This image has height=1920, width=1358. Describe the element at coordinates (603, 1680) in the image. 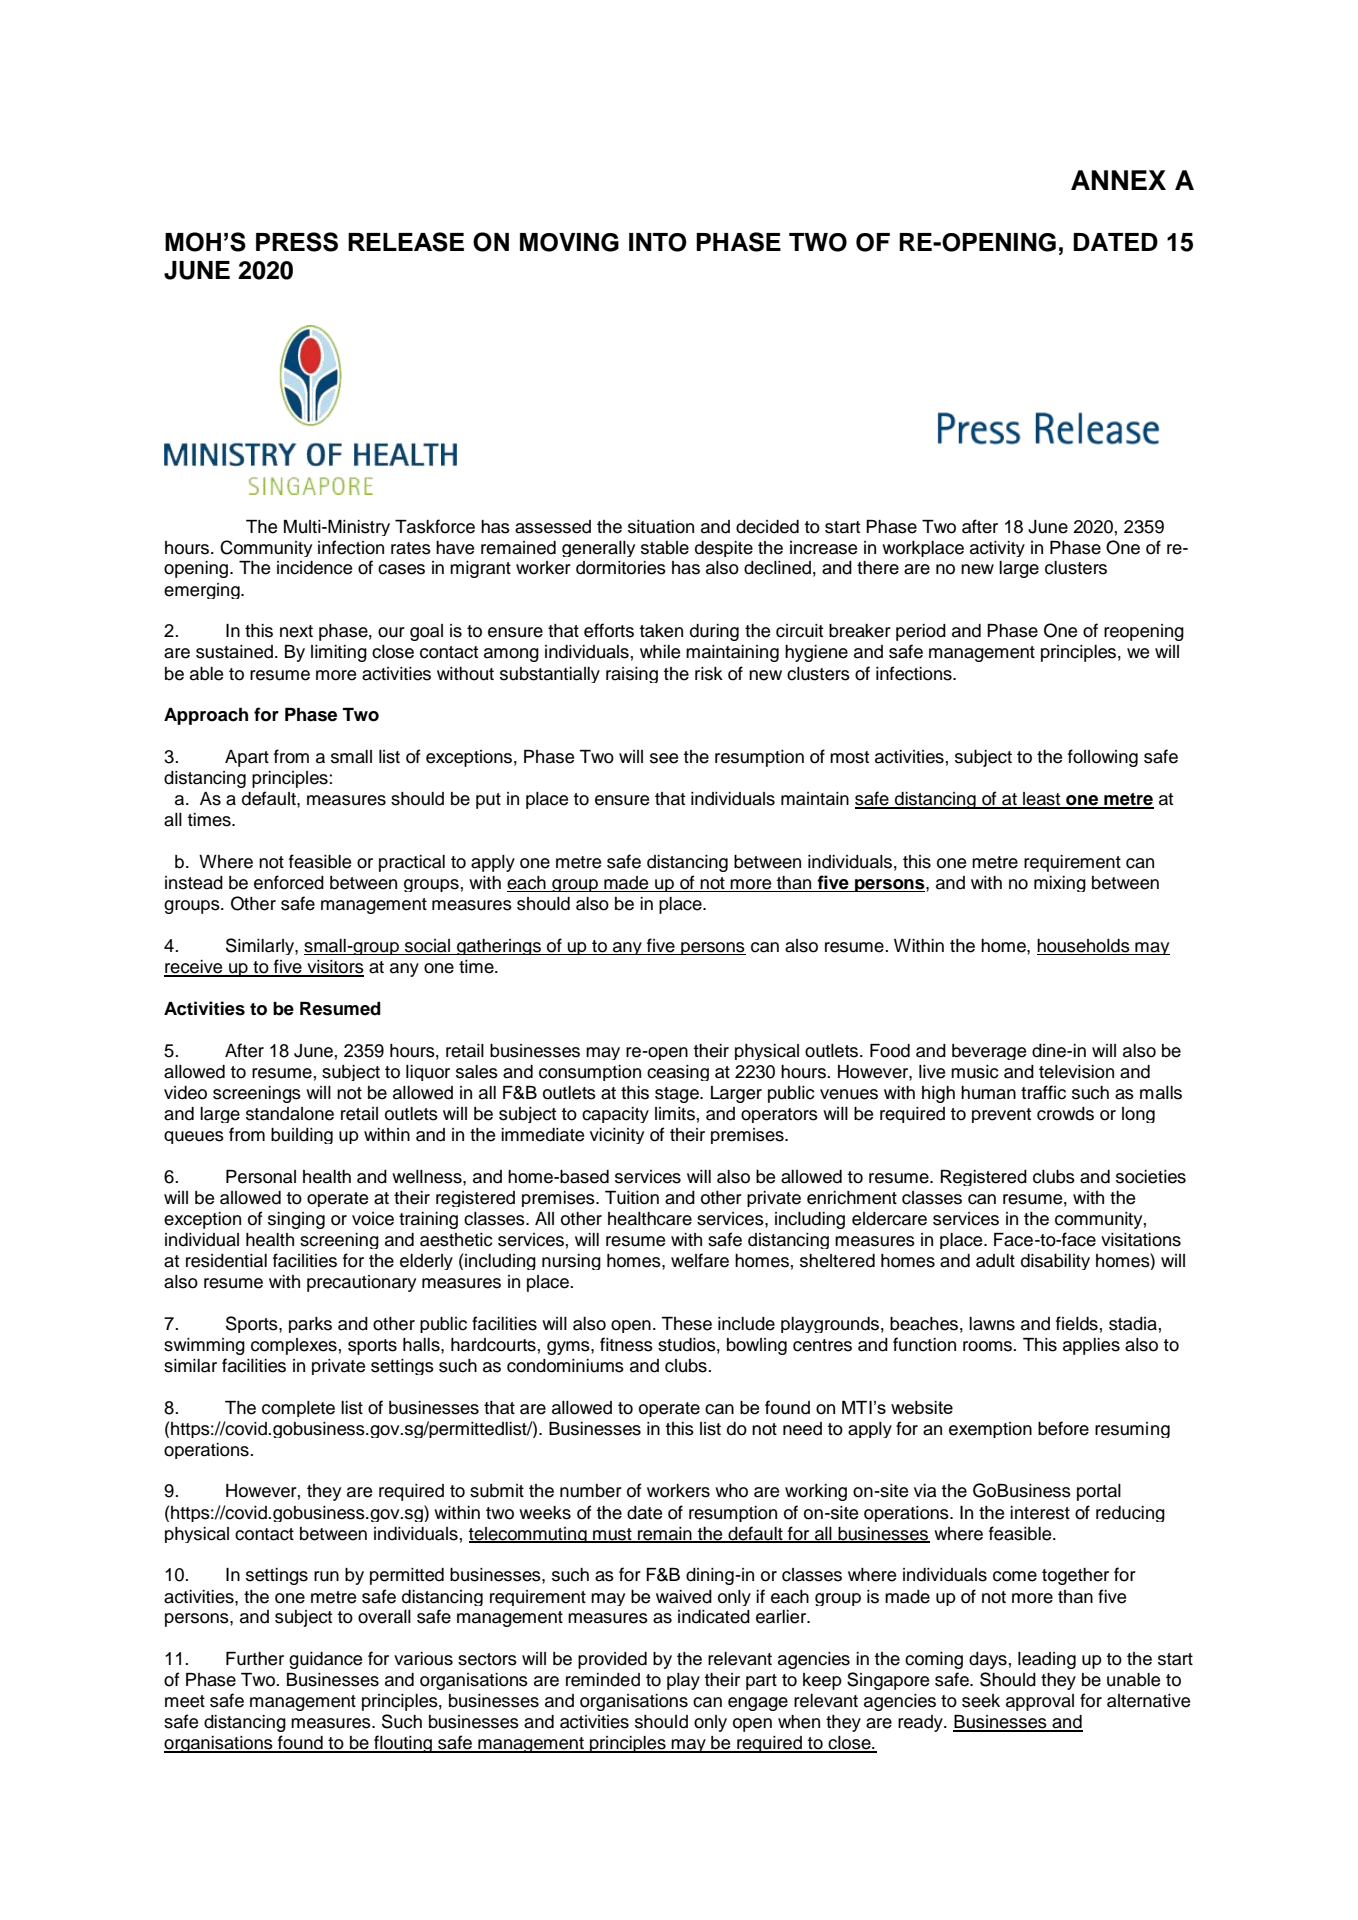

I see `reminded` at that location.
